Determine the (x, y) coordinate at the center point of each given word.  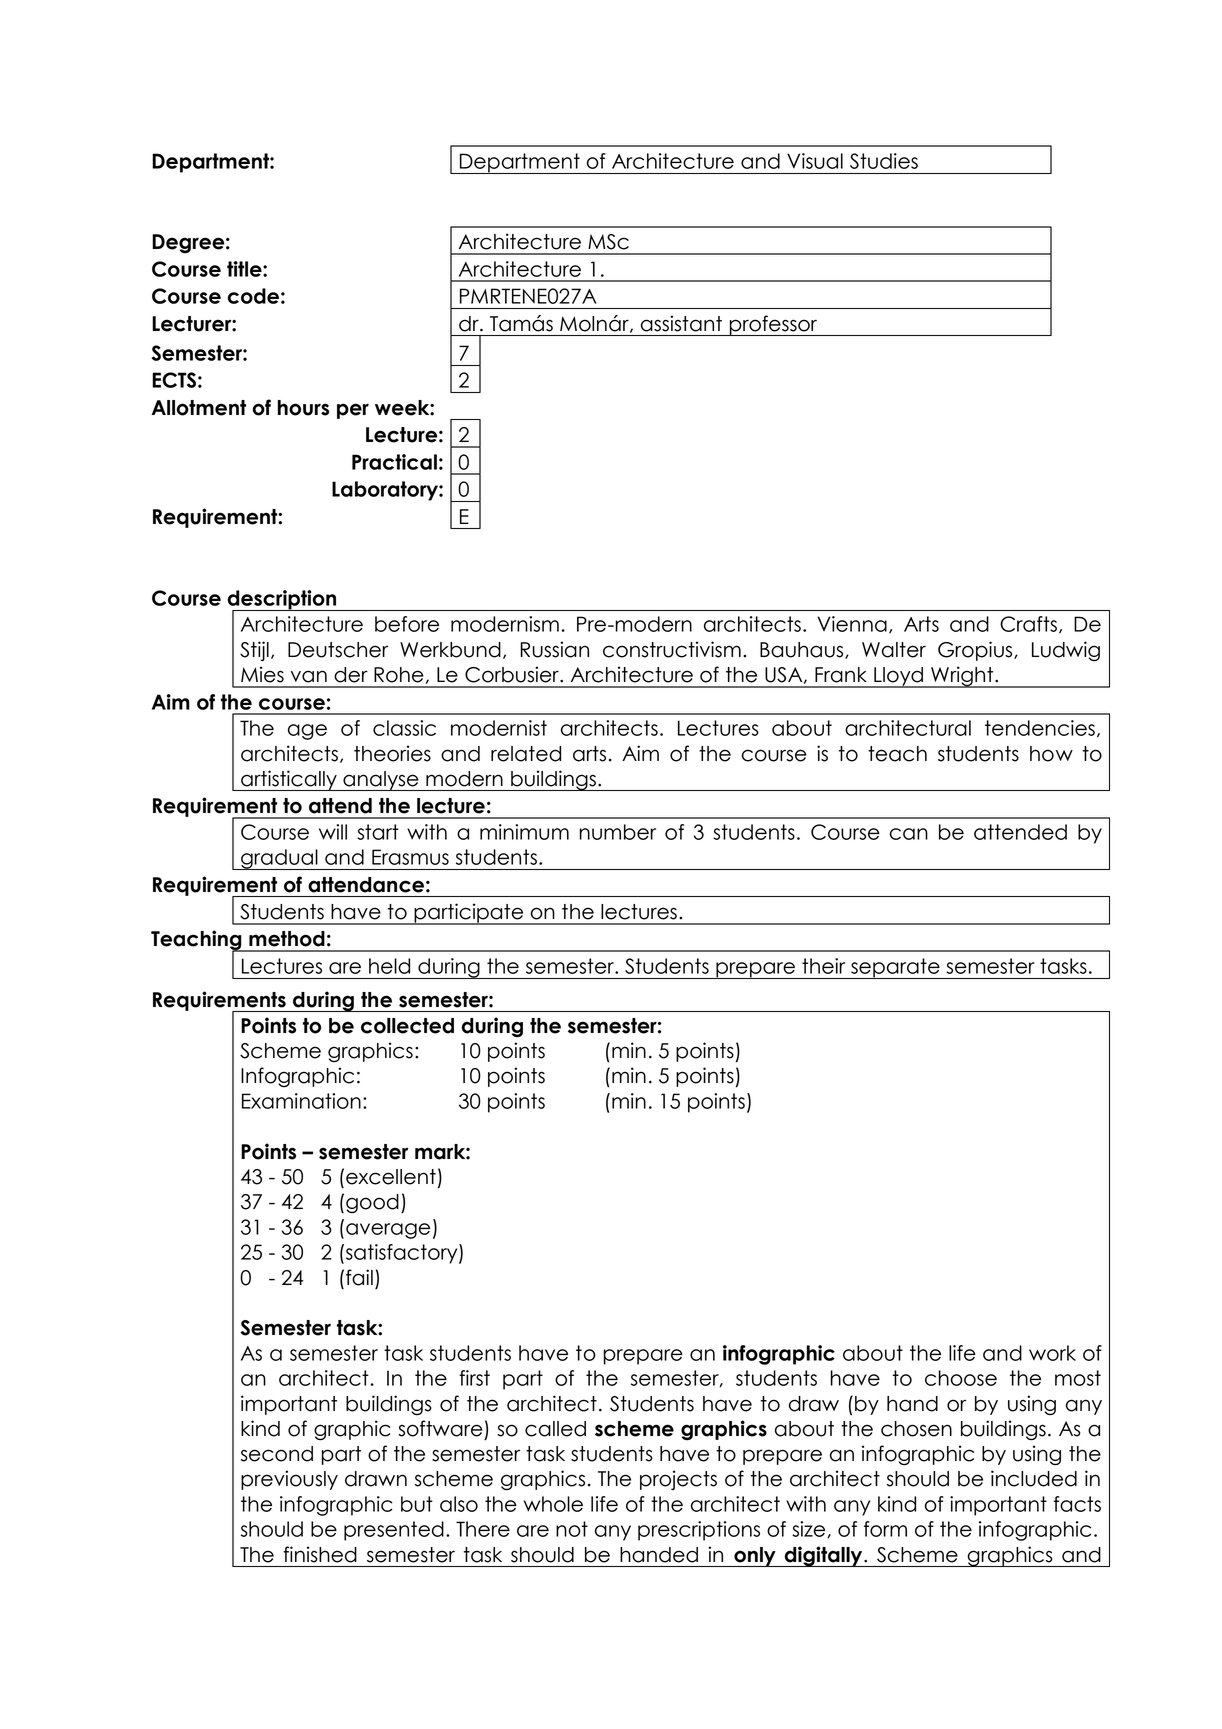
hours (303, 408)
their (823, 966)
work (1052, 1353)
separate (895, 968)
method (287, 939)
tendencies (1040, 728)
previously (289, 1480)
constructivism (672, 649)
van (309, 676)
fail (359, 1277)
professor (773, 325)
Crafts (1028, 624)
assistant (681, 323)
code (253, 296)
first (474, 1378)
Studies (884, 161)
